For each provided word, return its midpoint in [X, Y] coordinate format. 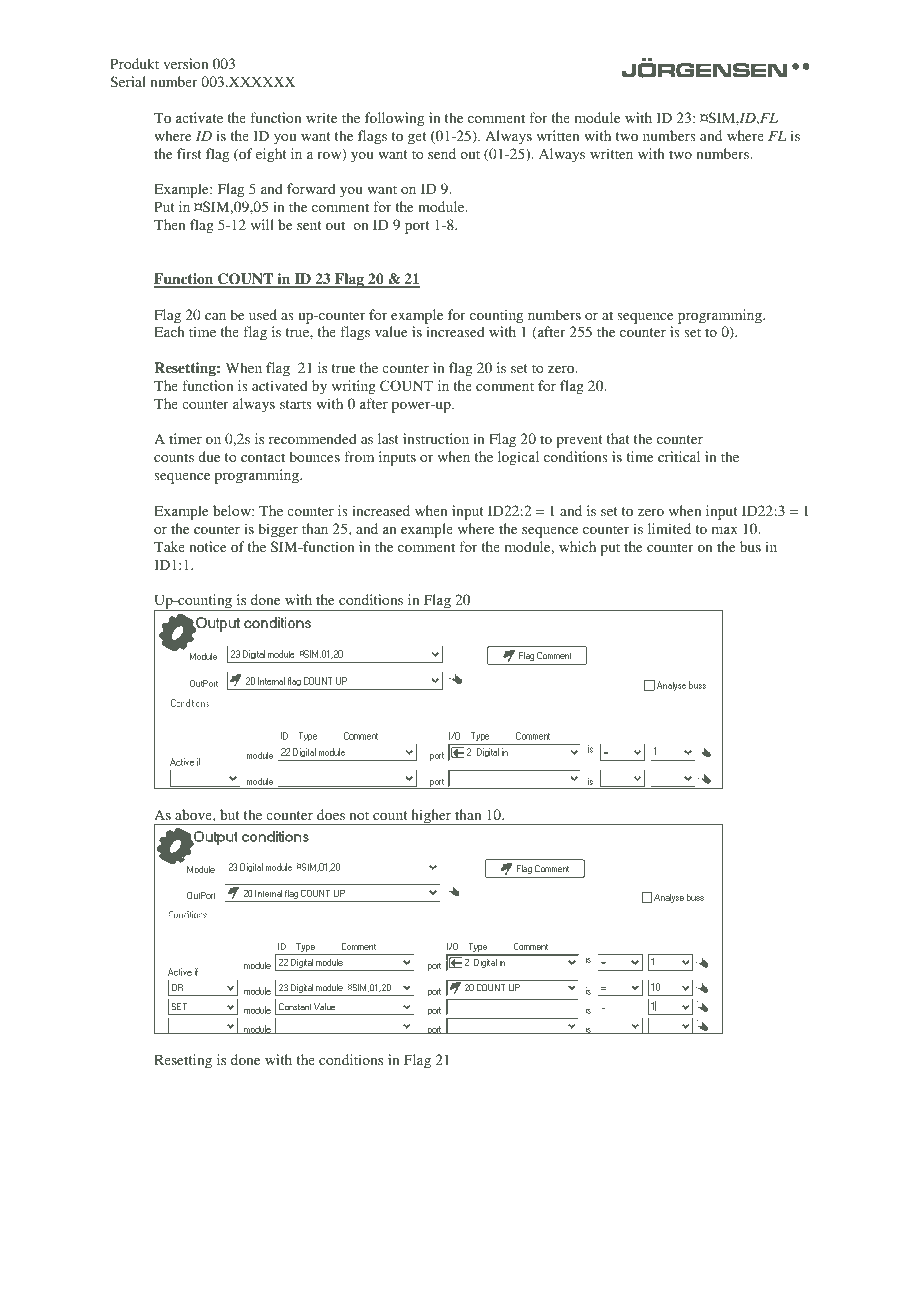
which [577, 546]
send [442, 153]
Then [170, 224]
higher [431, 817]
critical [679, 456]
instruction [436, 438]
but [230, 814]
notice [207, 546]
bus [750, 546]
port [417, 227]
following [394, 119]
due [209, 456]
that [618, 438]
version [185, 63]
